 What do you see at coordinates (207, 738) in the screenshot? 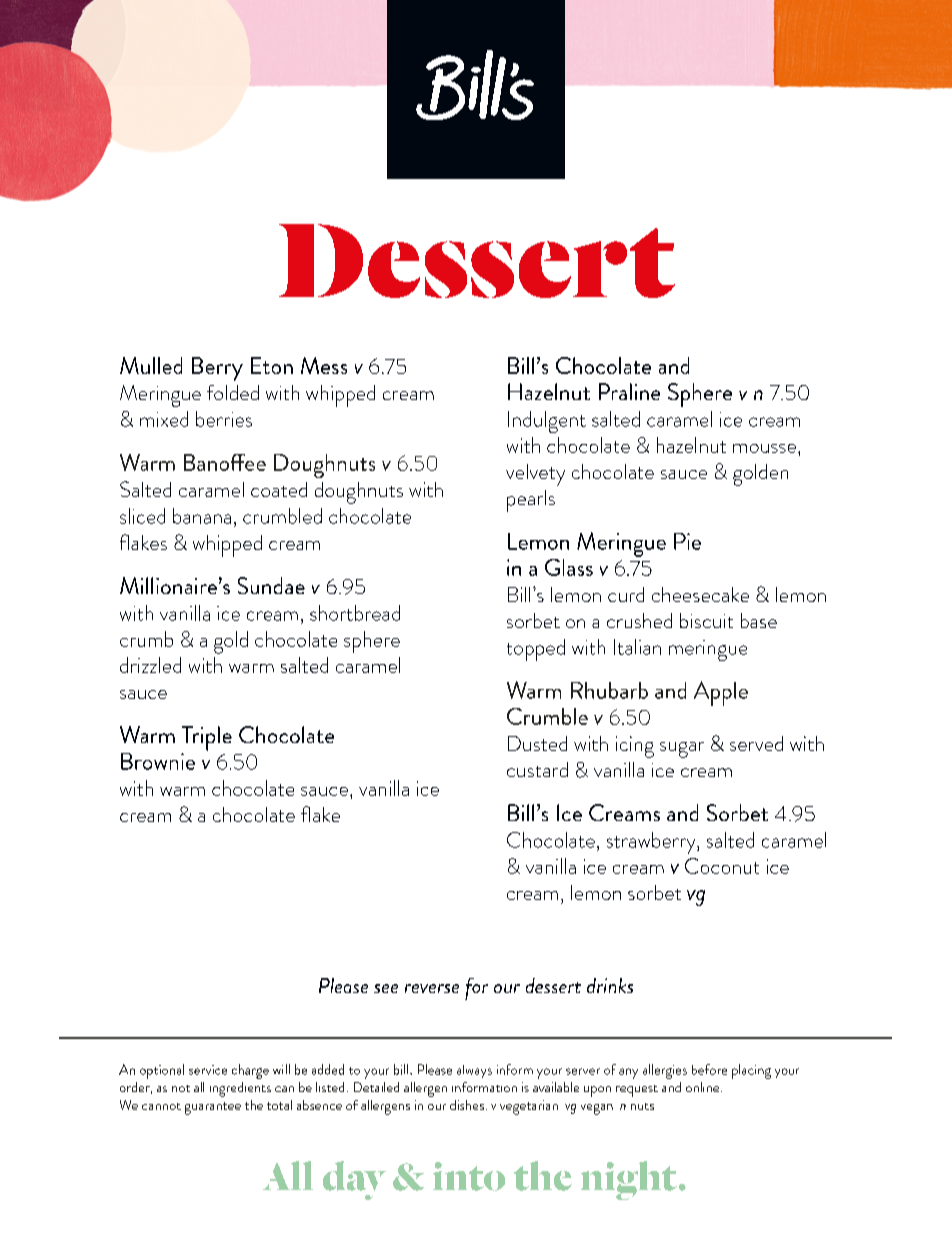
I see `Triple` at bounding box center [207, 738].
